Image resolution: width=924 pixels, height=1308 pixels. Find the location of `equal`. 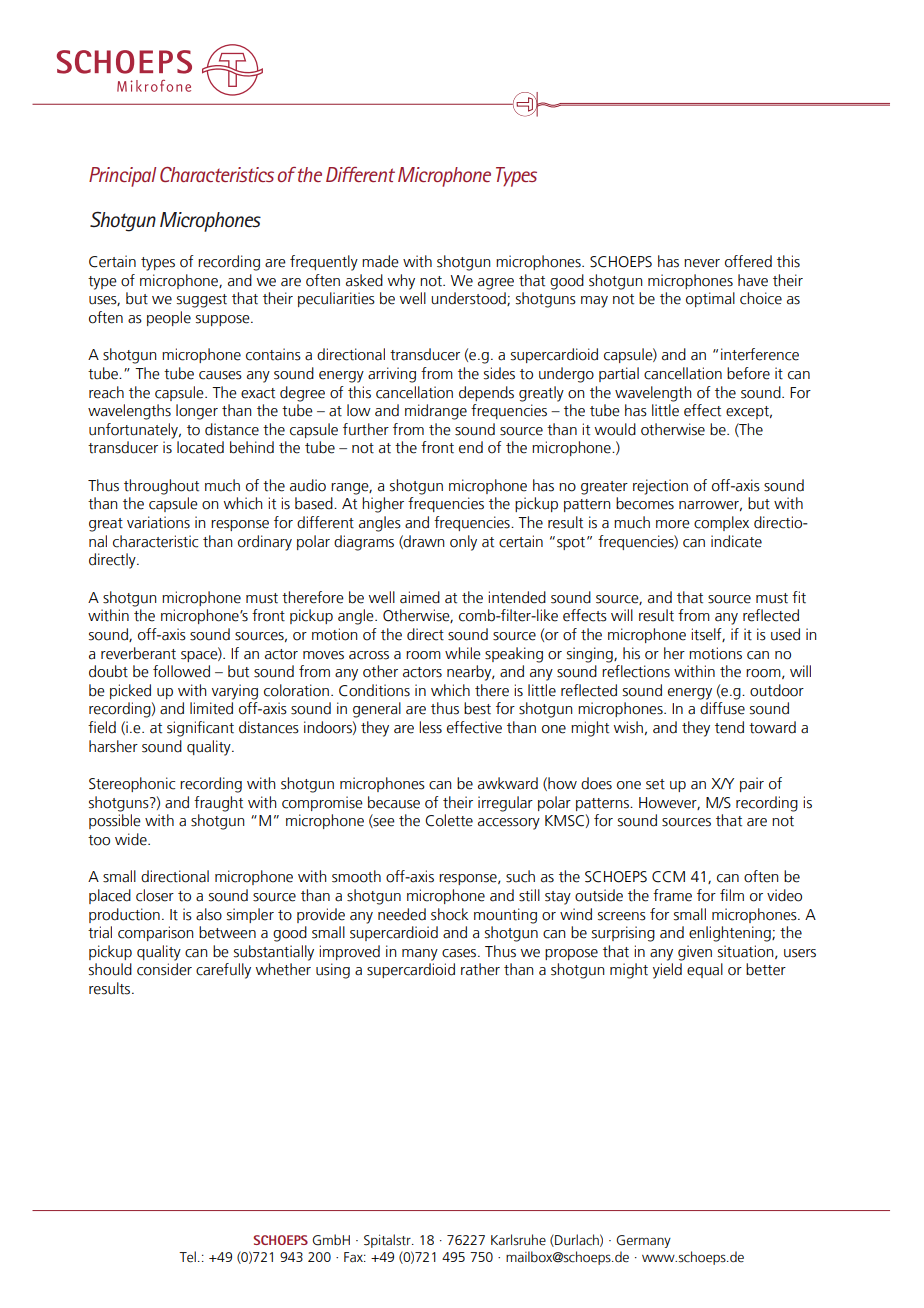

equal is located at coordinates (705, 970).
